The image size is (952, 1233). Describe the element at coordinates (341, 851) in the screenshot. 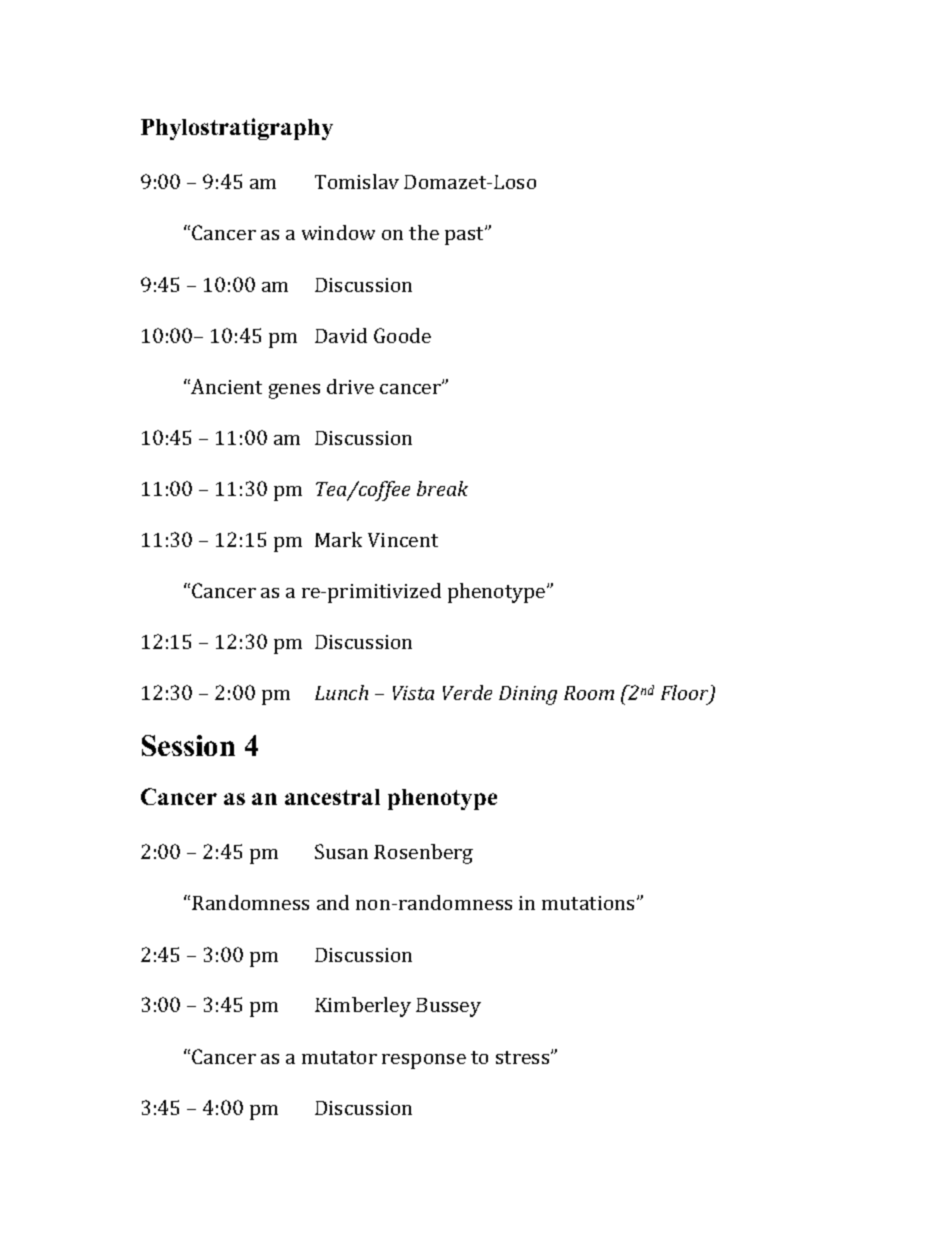

I see `Susan` at that location.
